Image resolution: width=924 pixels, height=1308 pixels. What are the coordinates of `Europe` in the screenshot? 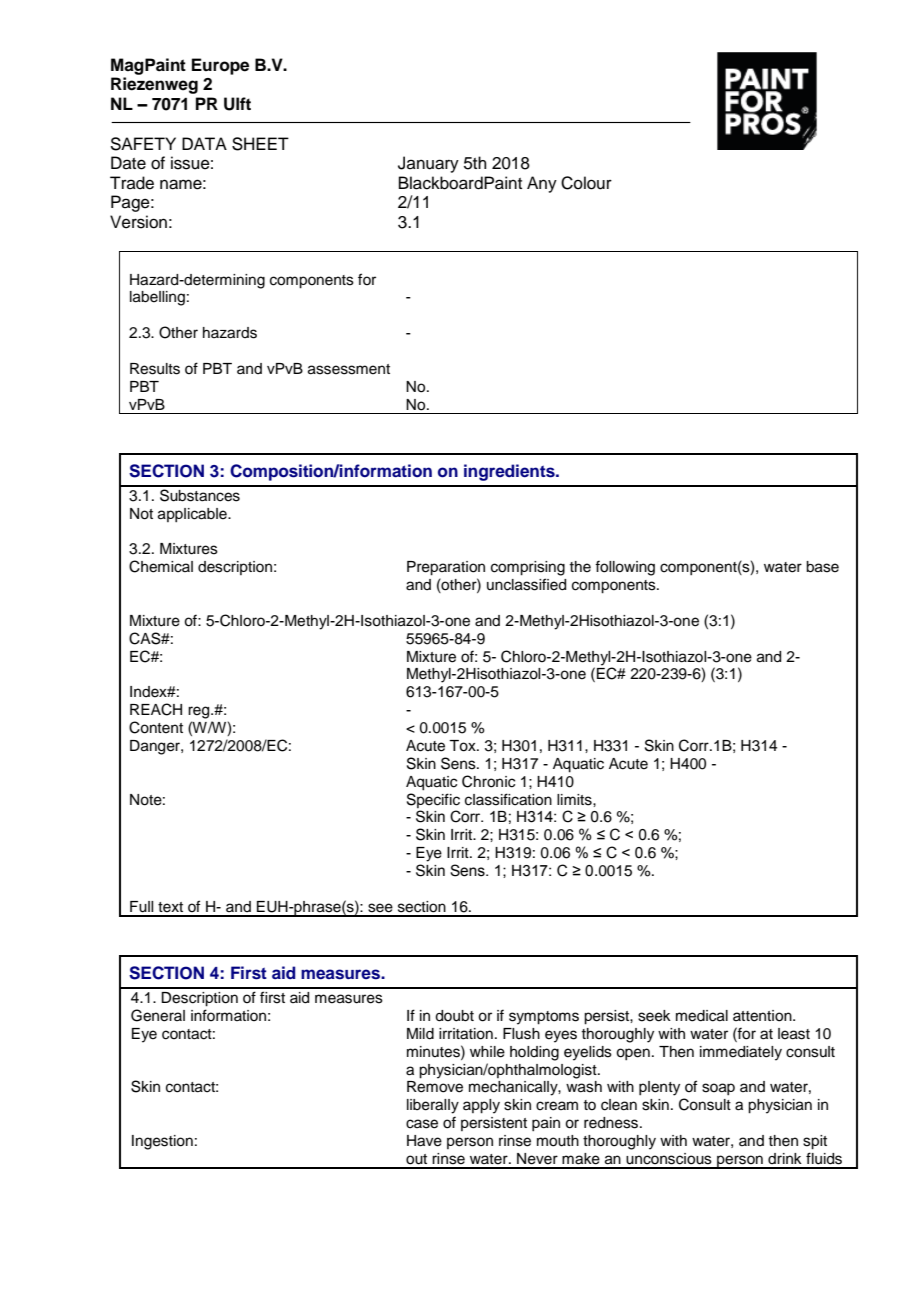 It's located at (220, 66).
